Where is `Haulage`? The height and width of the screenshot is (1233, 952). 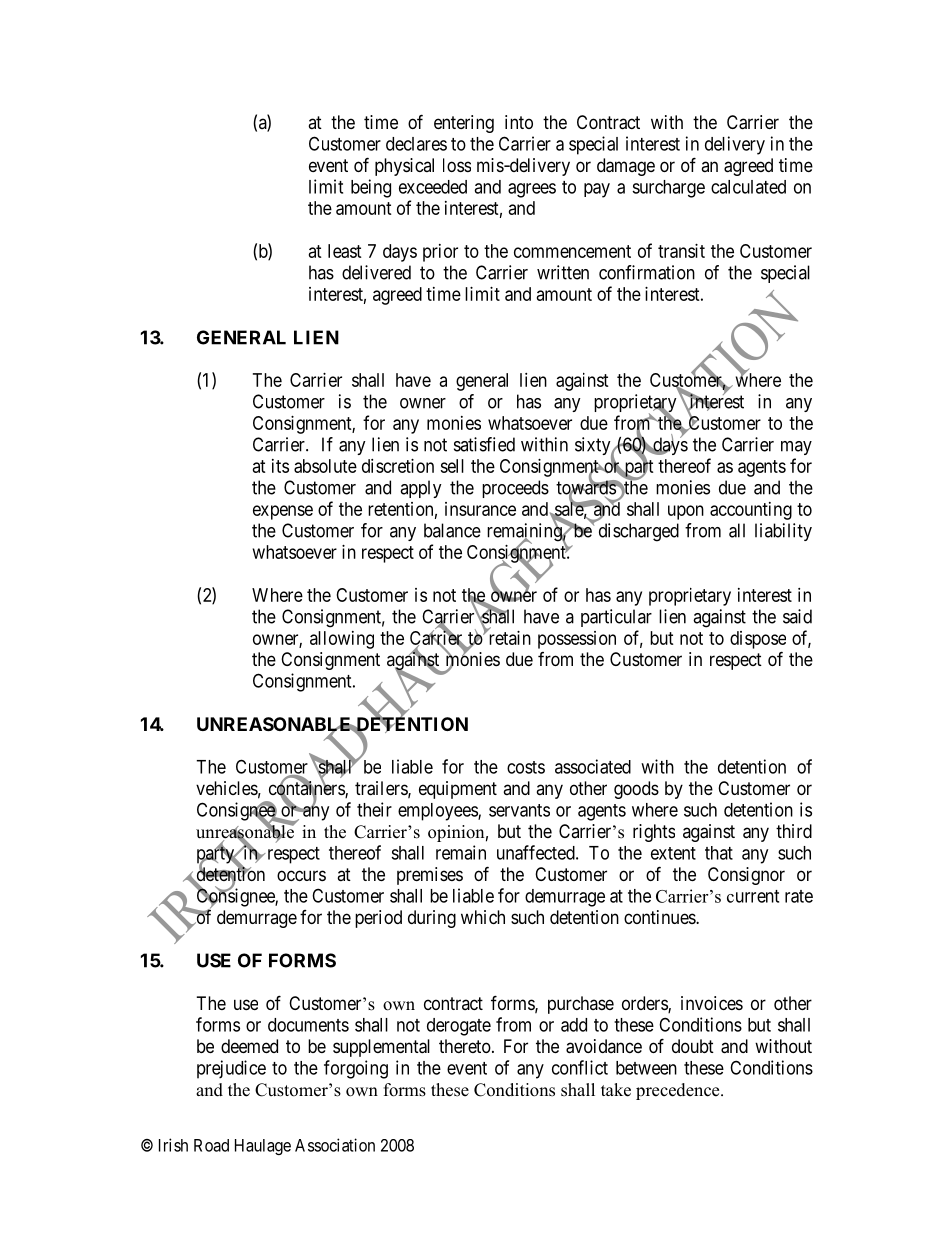
Haulage is located at coordinates (263, 1147).
